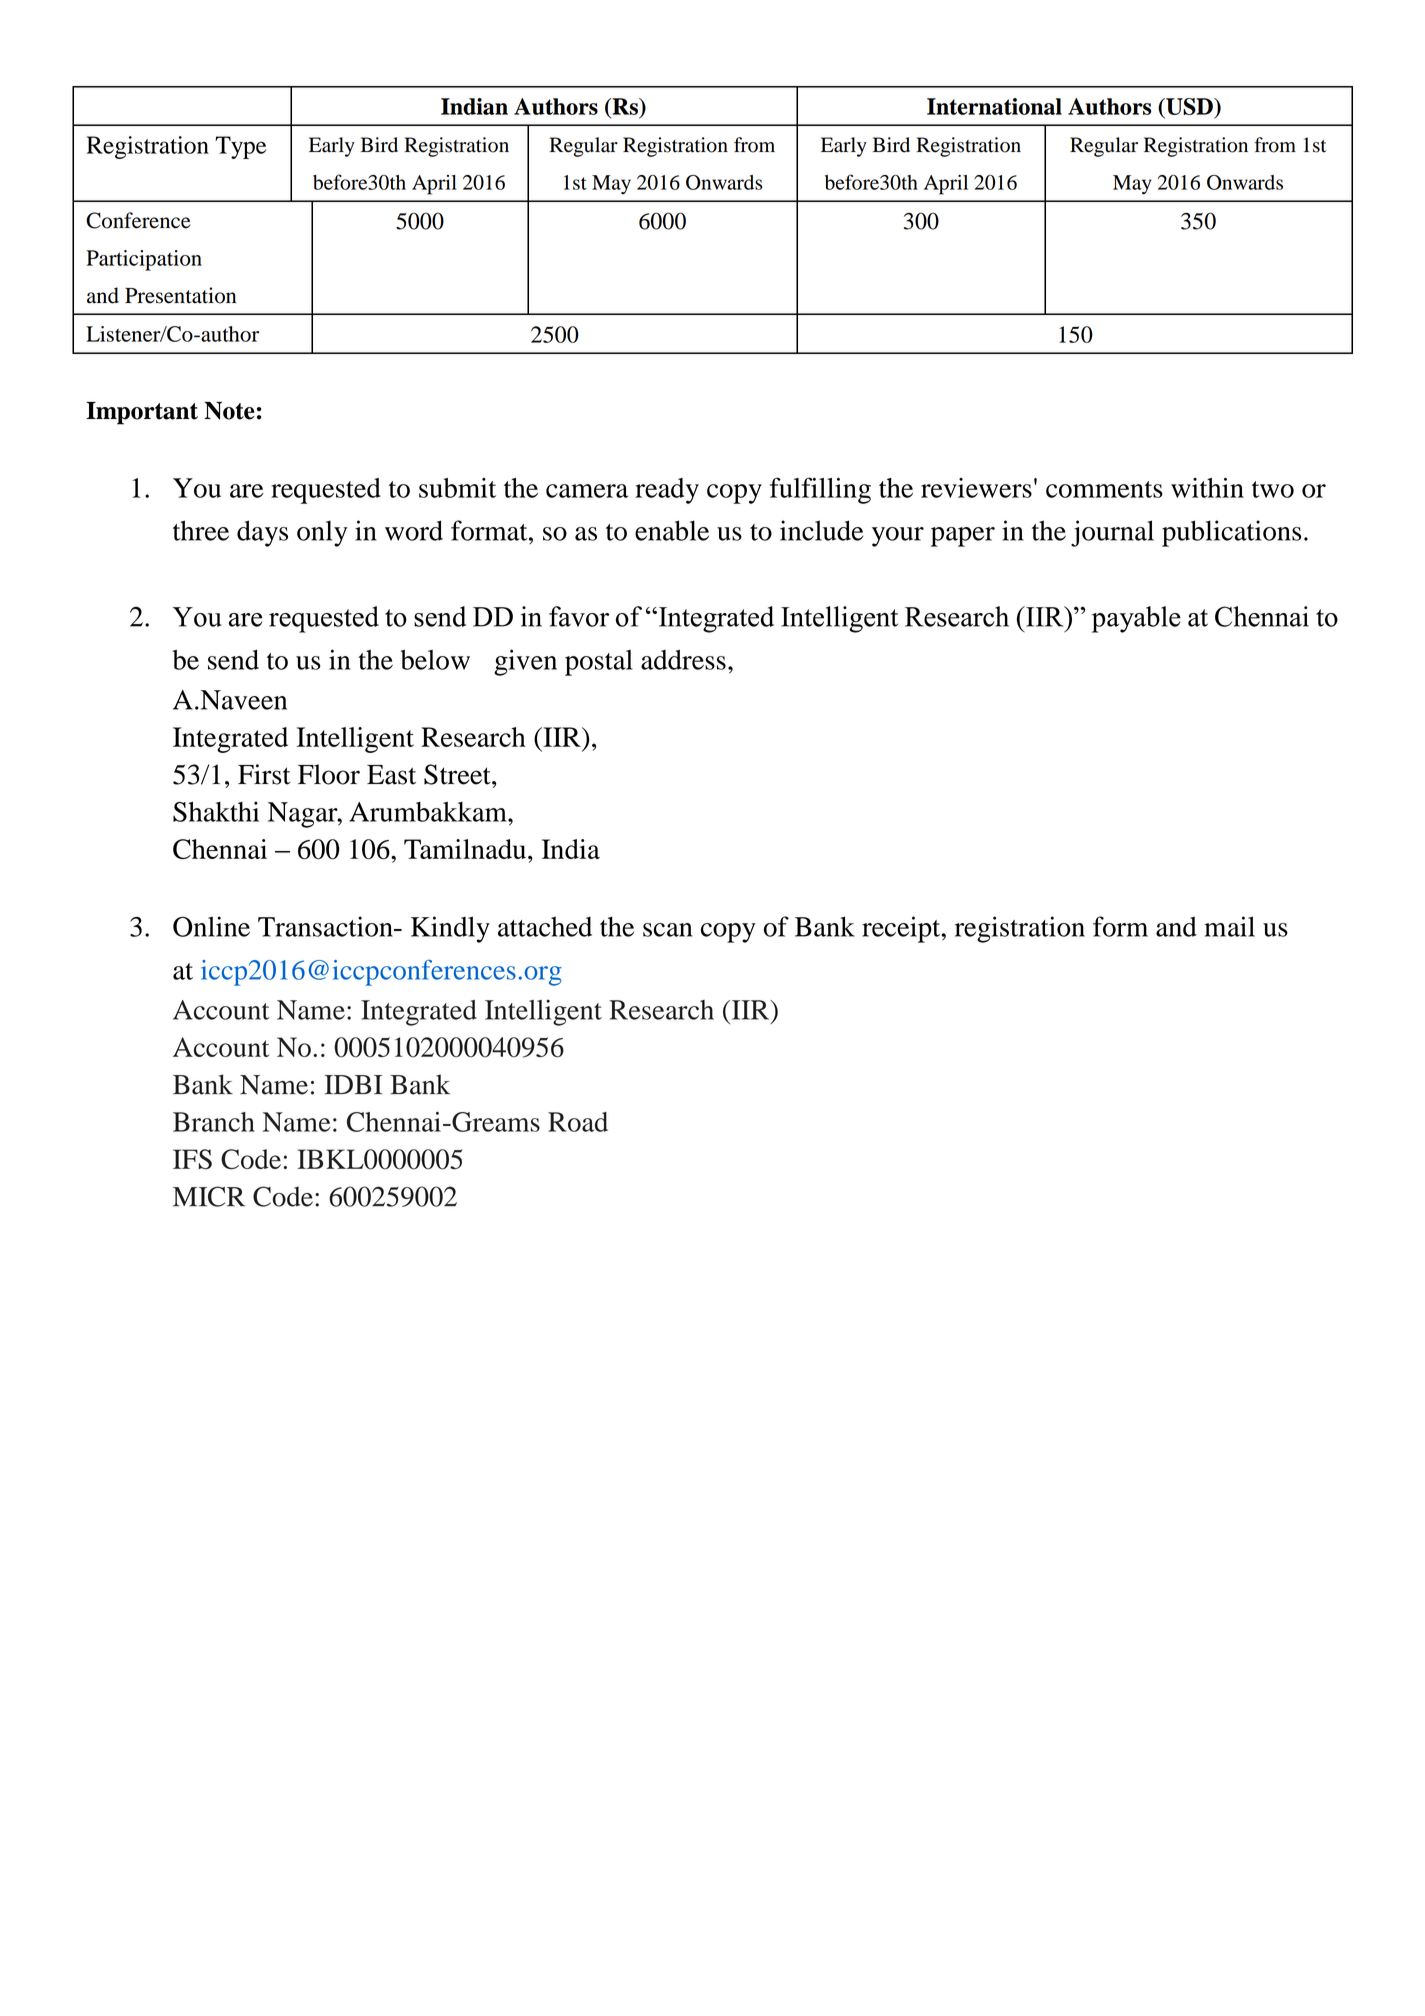 This page has width=1425, height=2016. Describe the element at coordinates (229, 411) in the page. I see `Note` at that location.
